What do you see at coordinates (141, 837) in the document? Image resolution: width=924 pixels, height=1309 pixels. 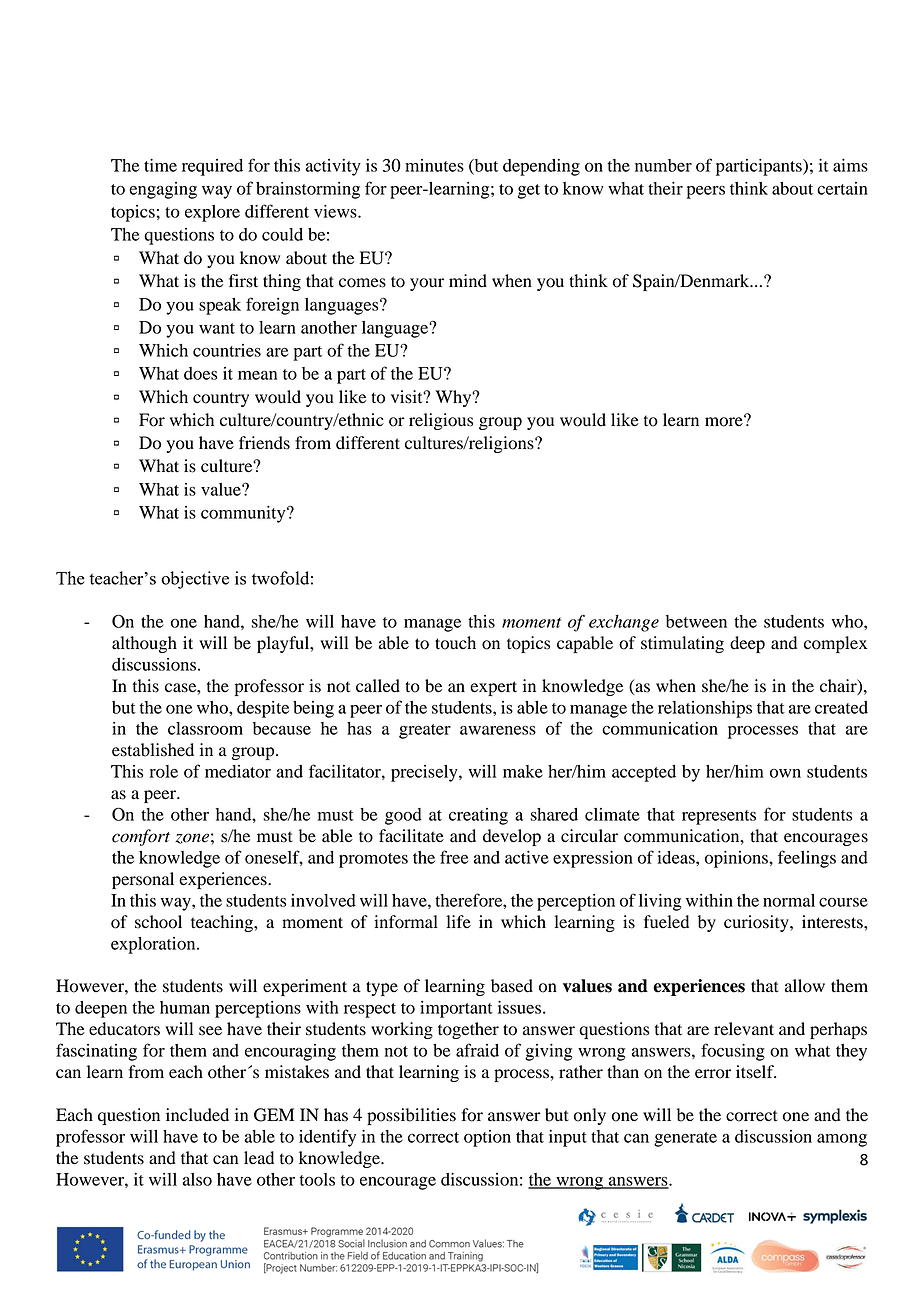 I see `comfort` at bounding box center [141, 837].
